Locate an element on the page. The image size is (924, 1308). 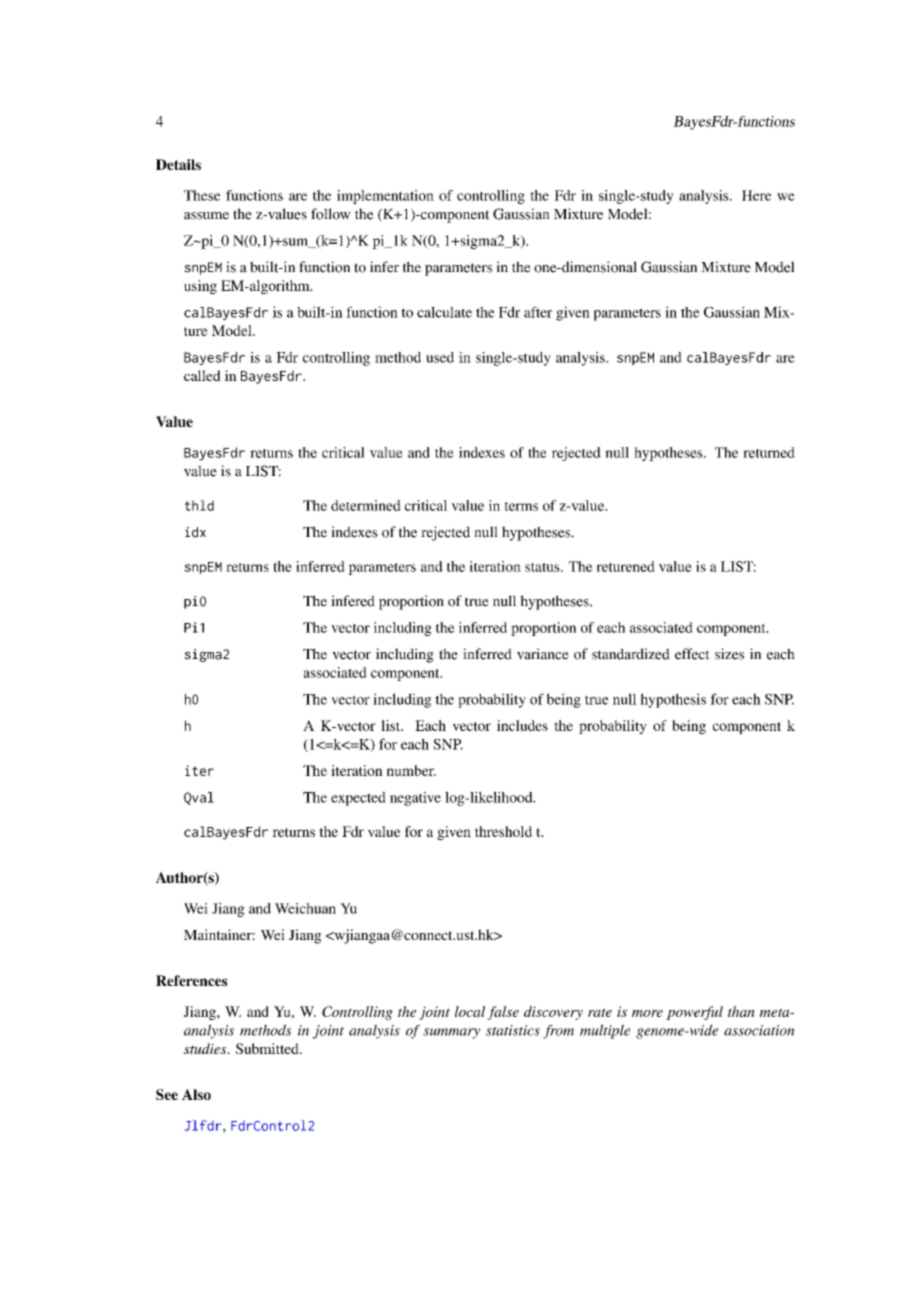
Here is located at coordinates (756, 195).
